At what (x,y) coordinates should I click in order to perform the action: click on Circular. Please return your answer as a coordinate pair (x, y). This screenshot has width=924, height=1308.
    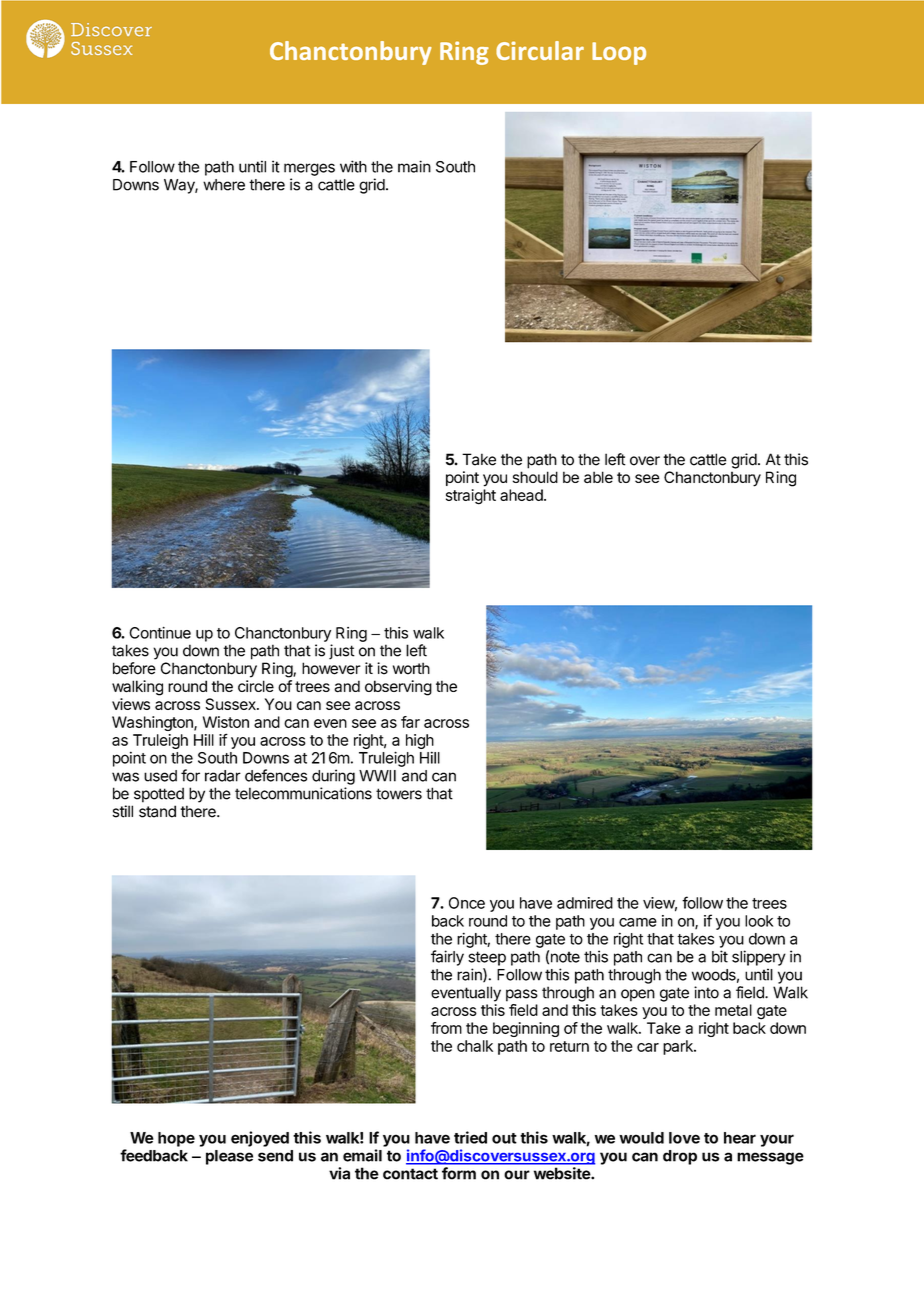
    Looking at the image, I should click on (540, 50).
